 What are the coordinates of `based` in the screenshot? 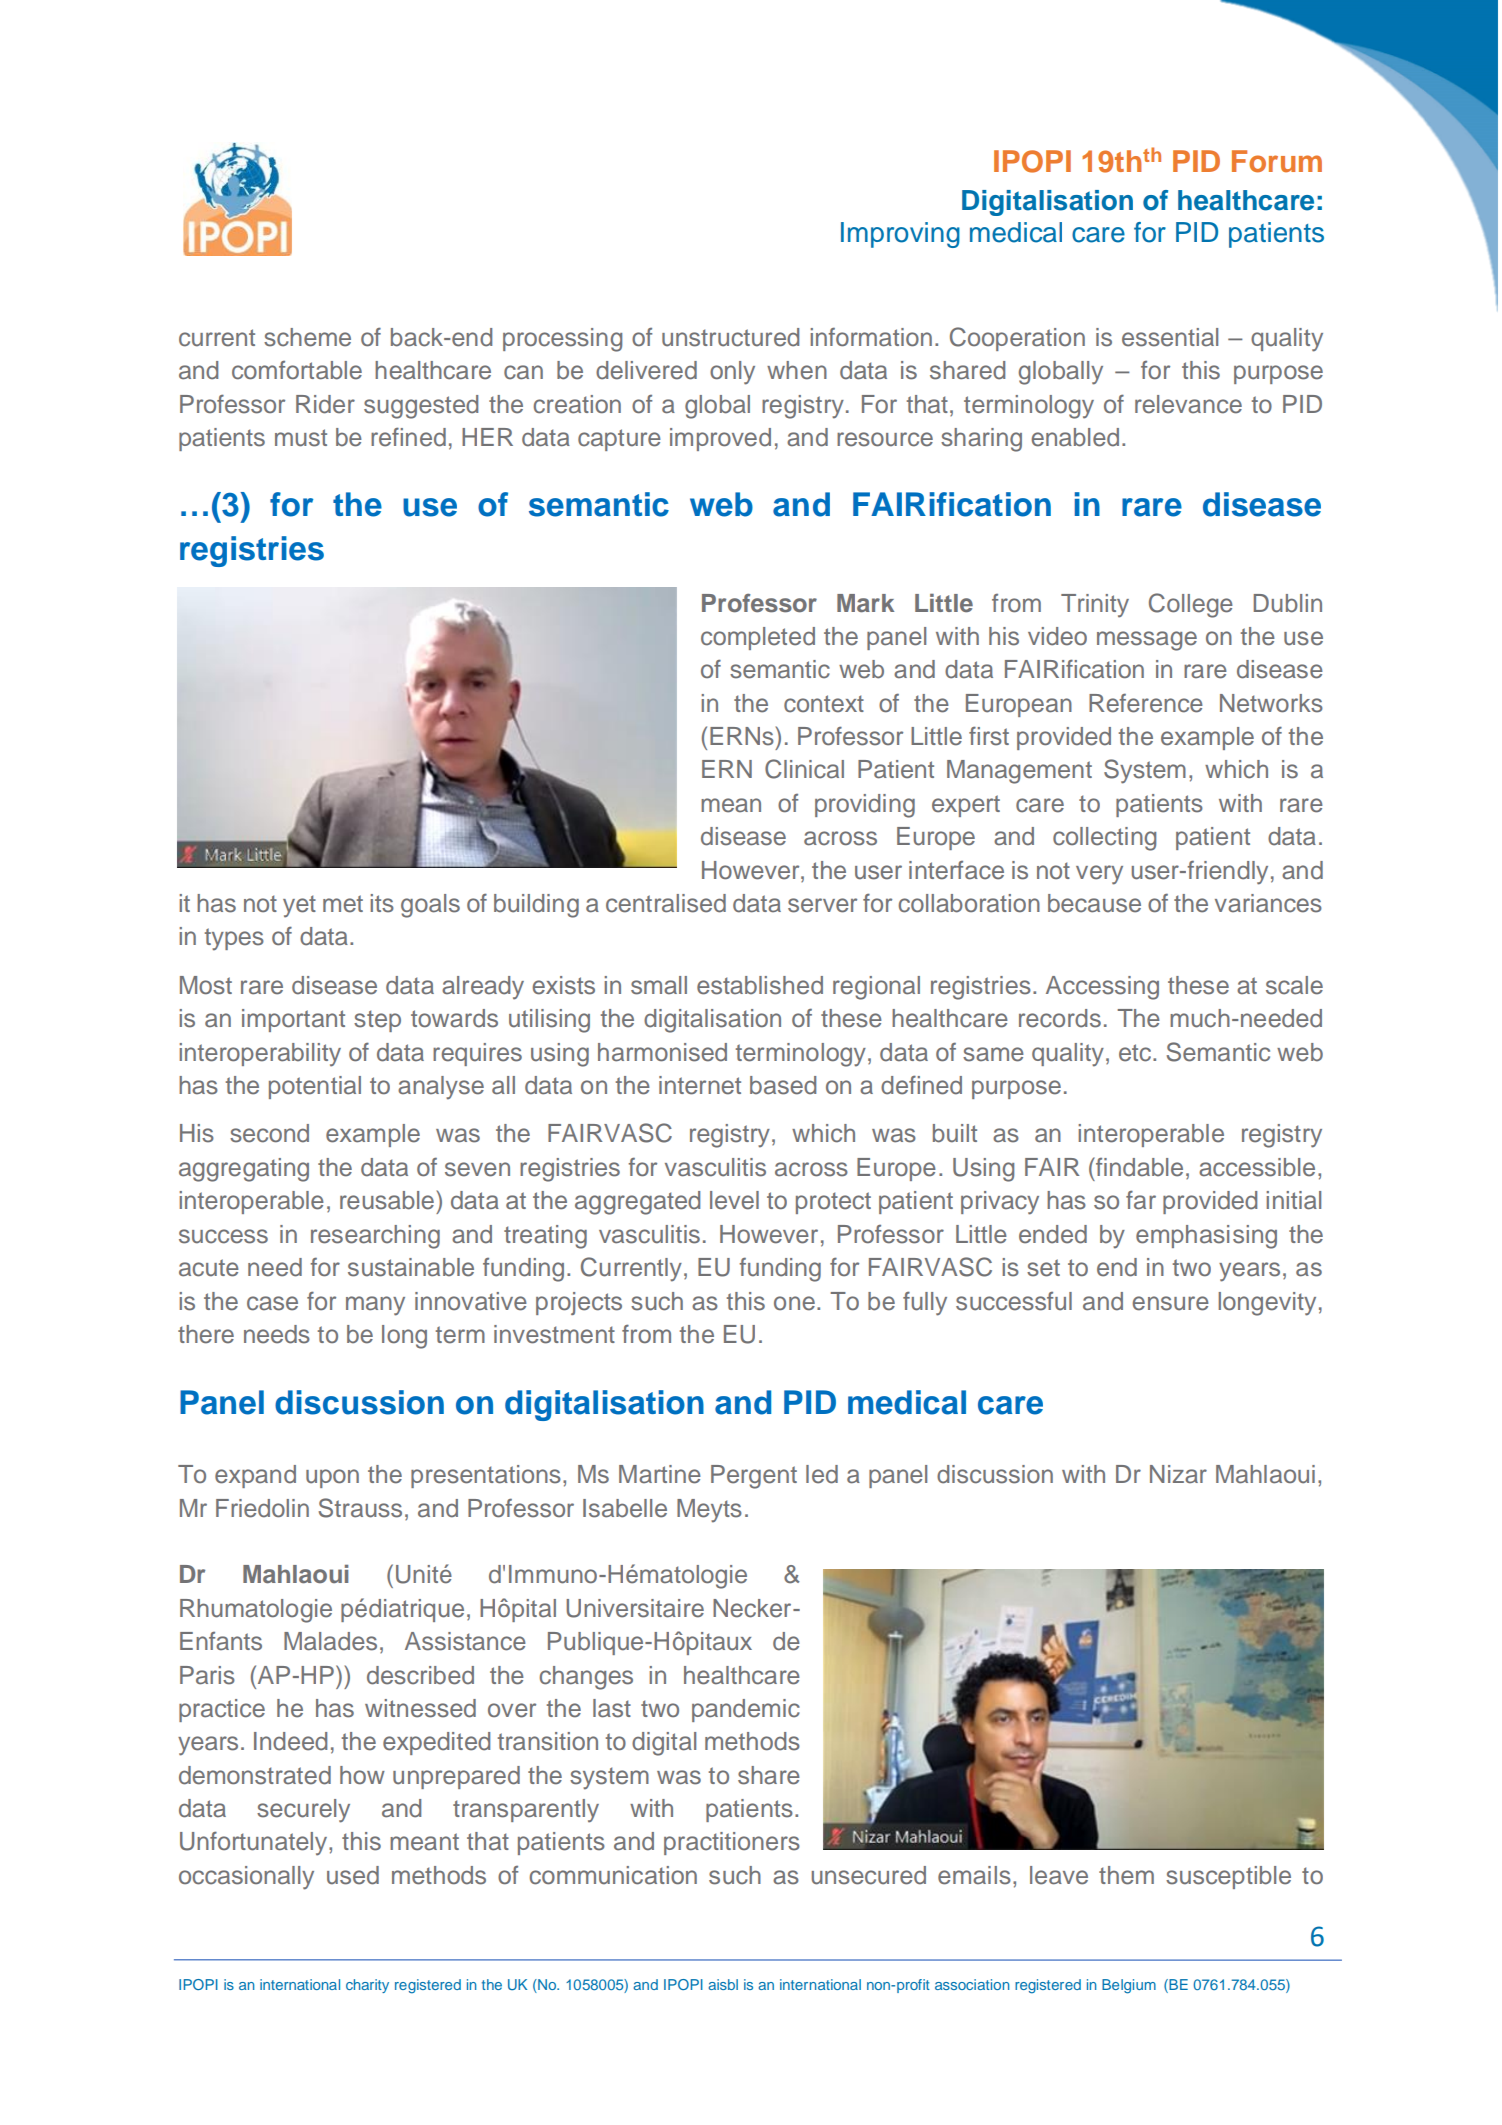 It's located at (783, 1085).
